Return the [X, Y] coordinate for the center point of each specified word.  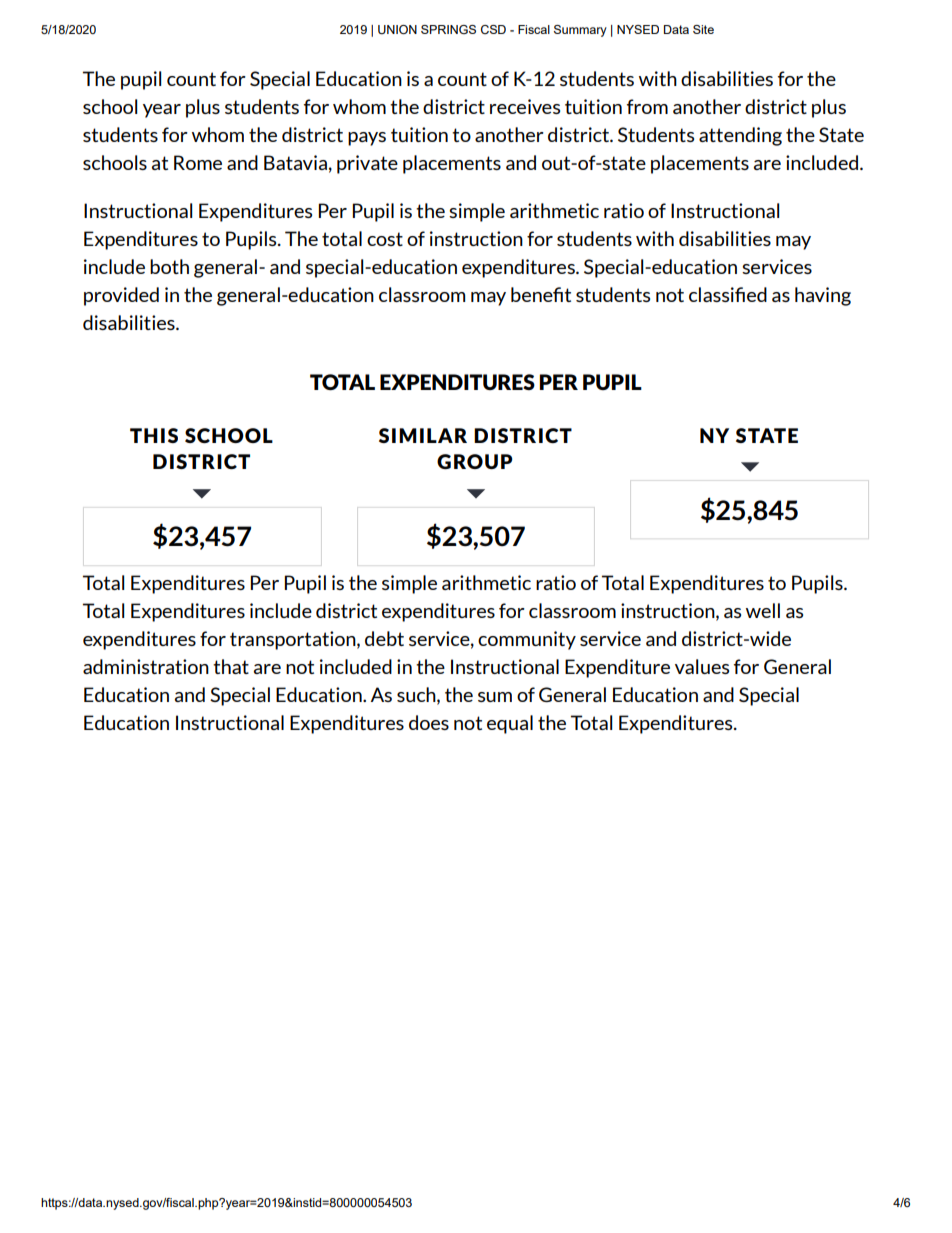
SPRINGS [448, 29]
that [231, 666]
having [823, 296]
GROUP [474, 461]
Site [703, 29]
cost [385, 239]
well [763, 610]
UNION [397, 29]
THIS [154, 435]
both [169, 266]
